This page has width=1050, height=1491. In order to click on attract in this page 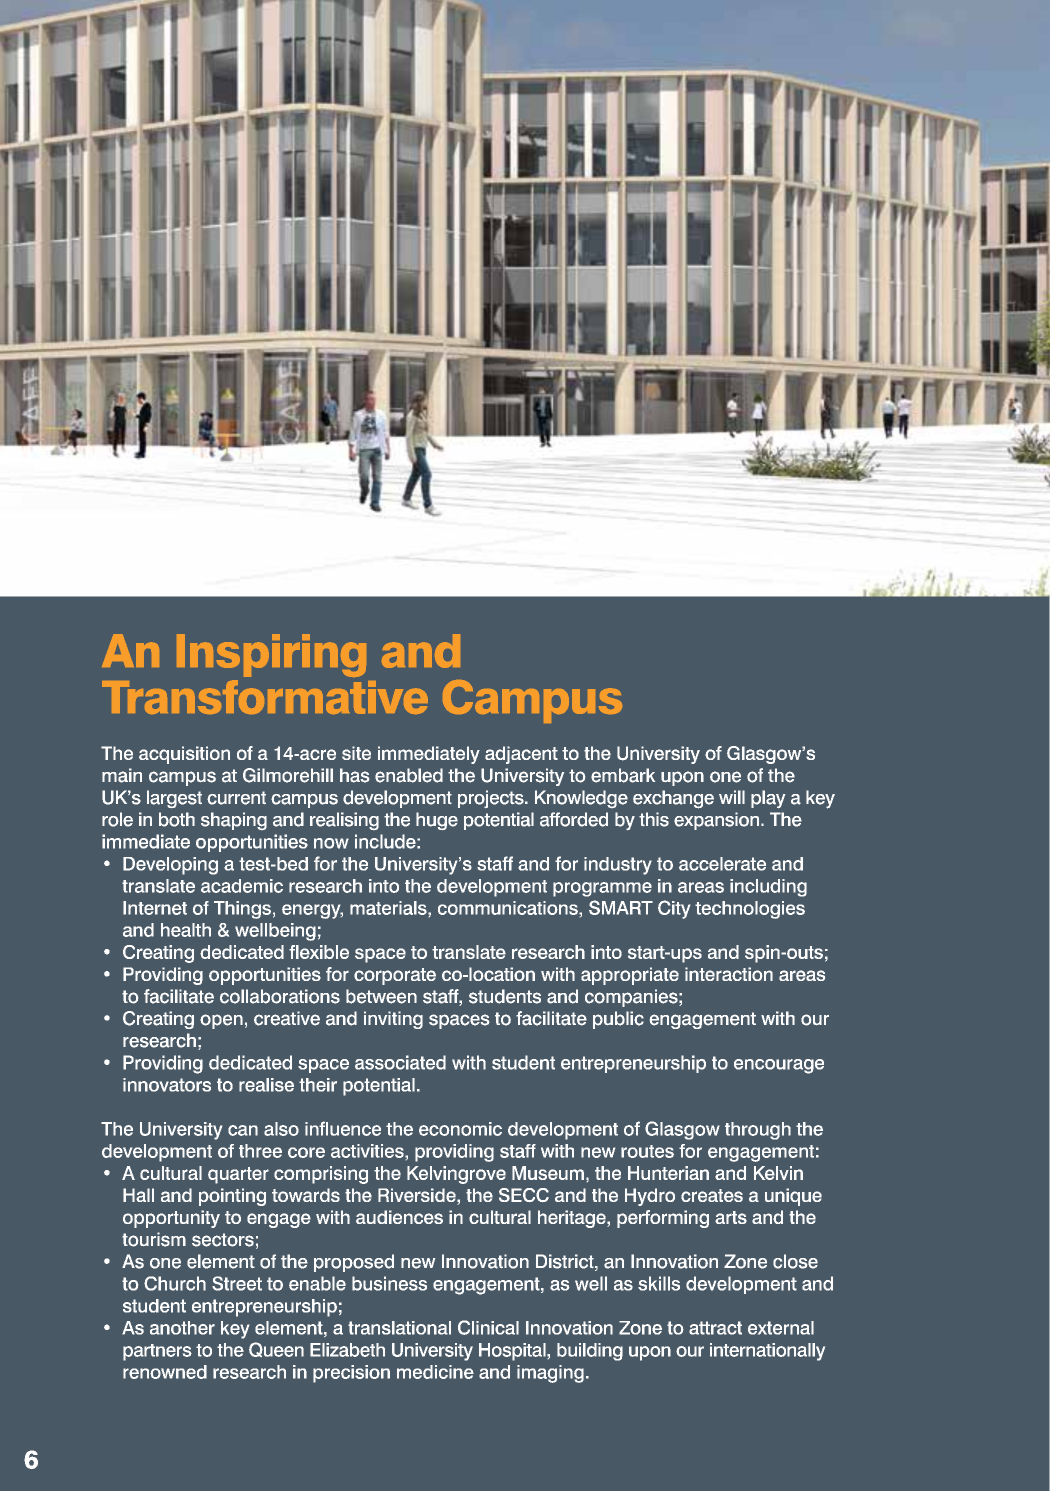, I will do `click(715, 1328)`.
